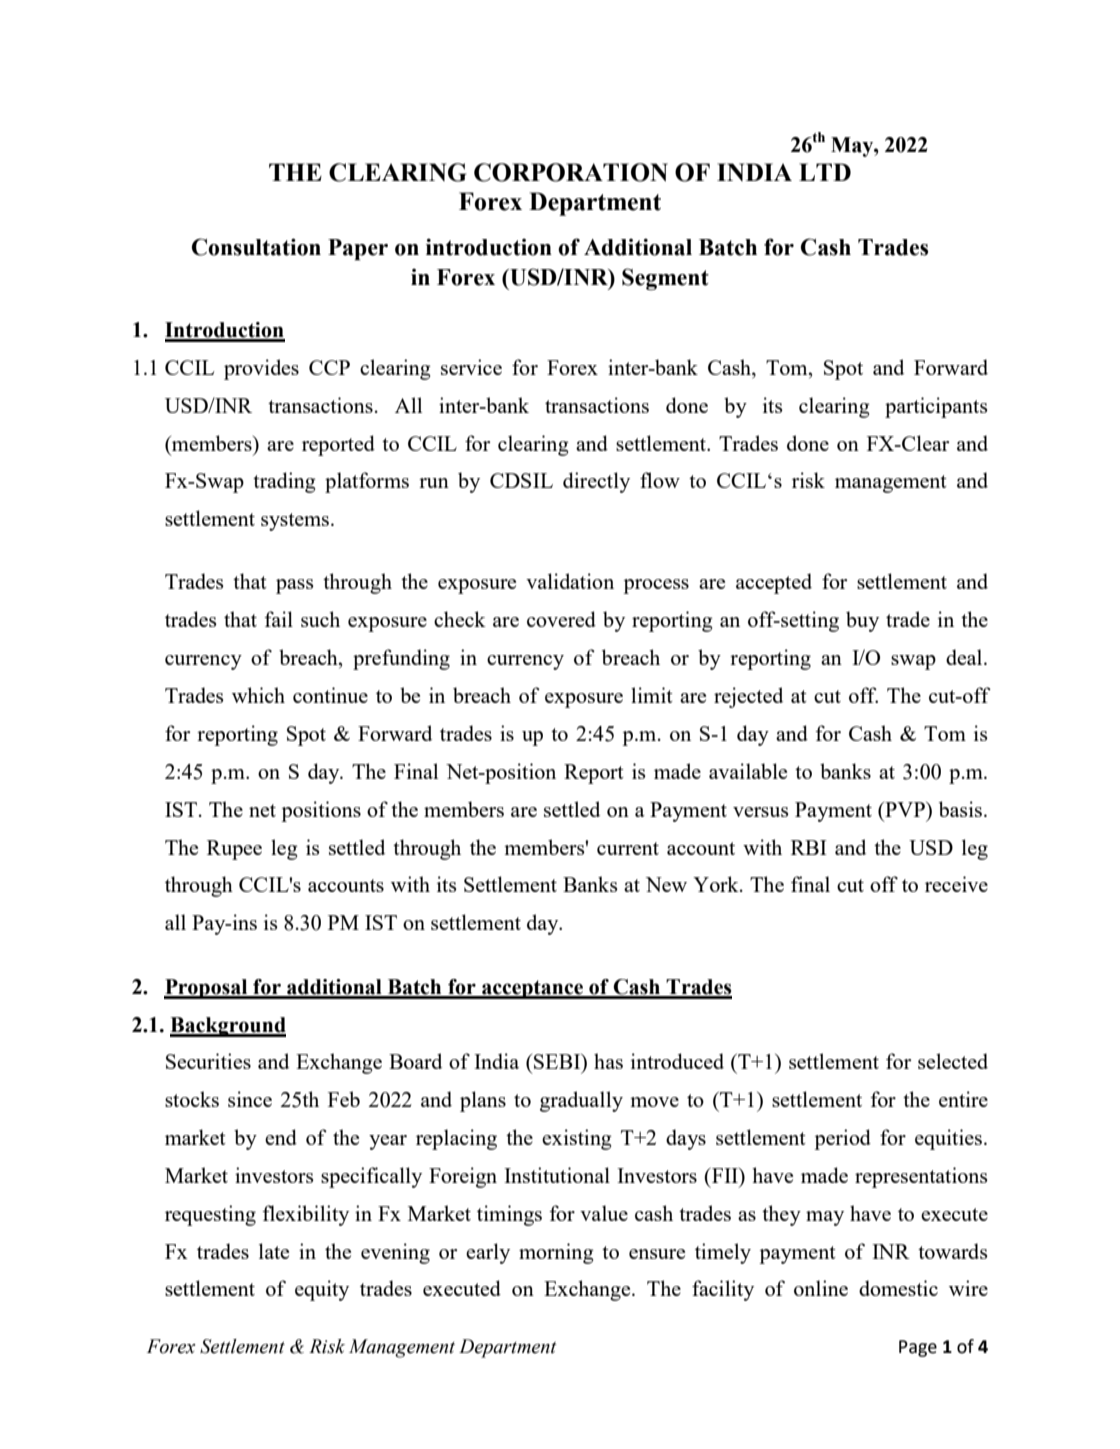  Describe the element at coordinates (825, 172) in the screenshot. I see `LTD` at that location.
